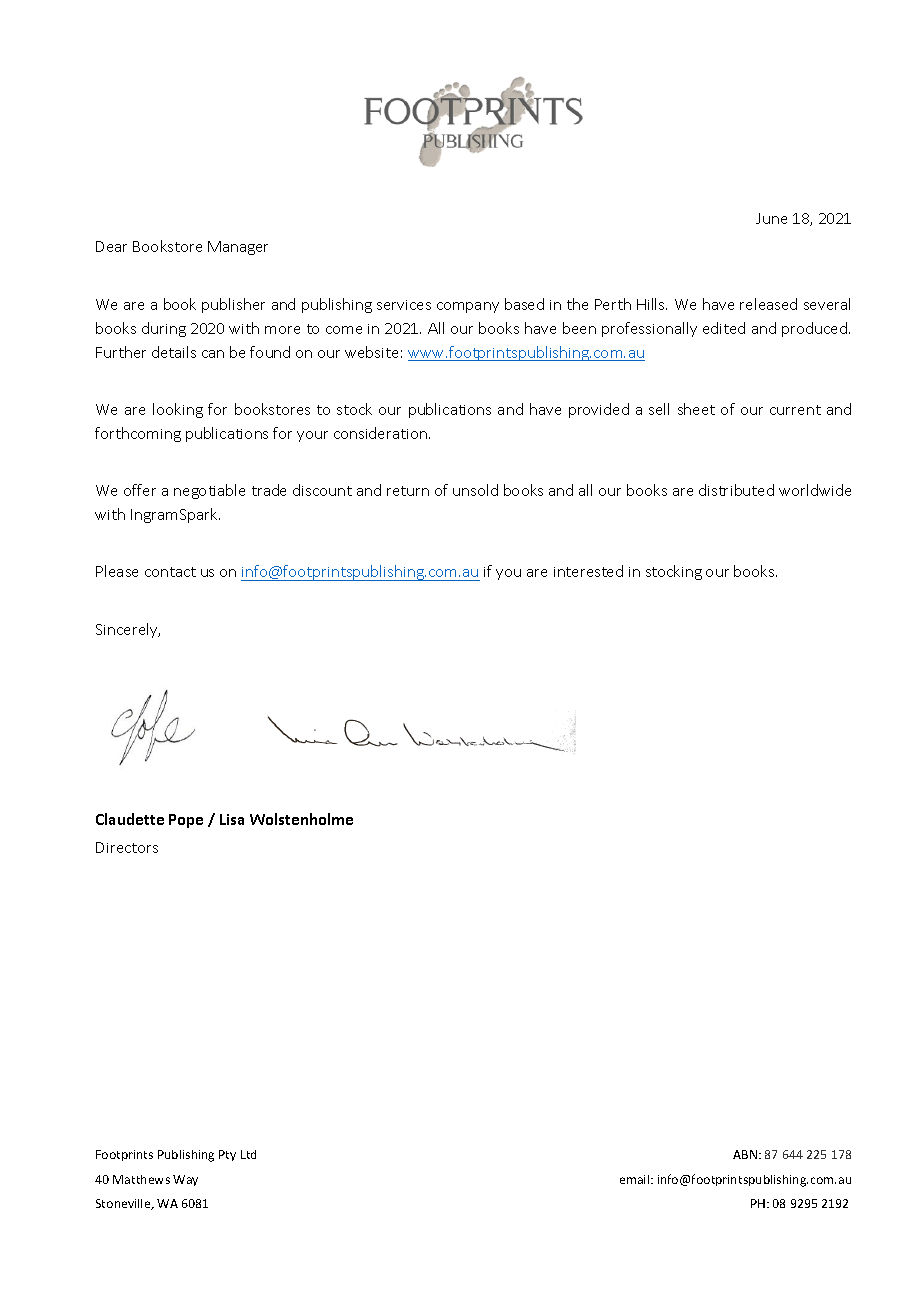  What do you see at coordinates (232, 819) in the screenshot?
I see `Lisa` at bounding box center [232, 819].
